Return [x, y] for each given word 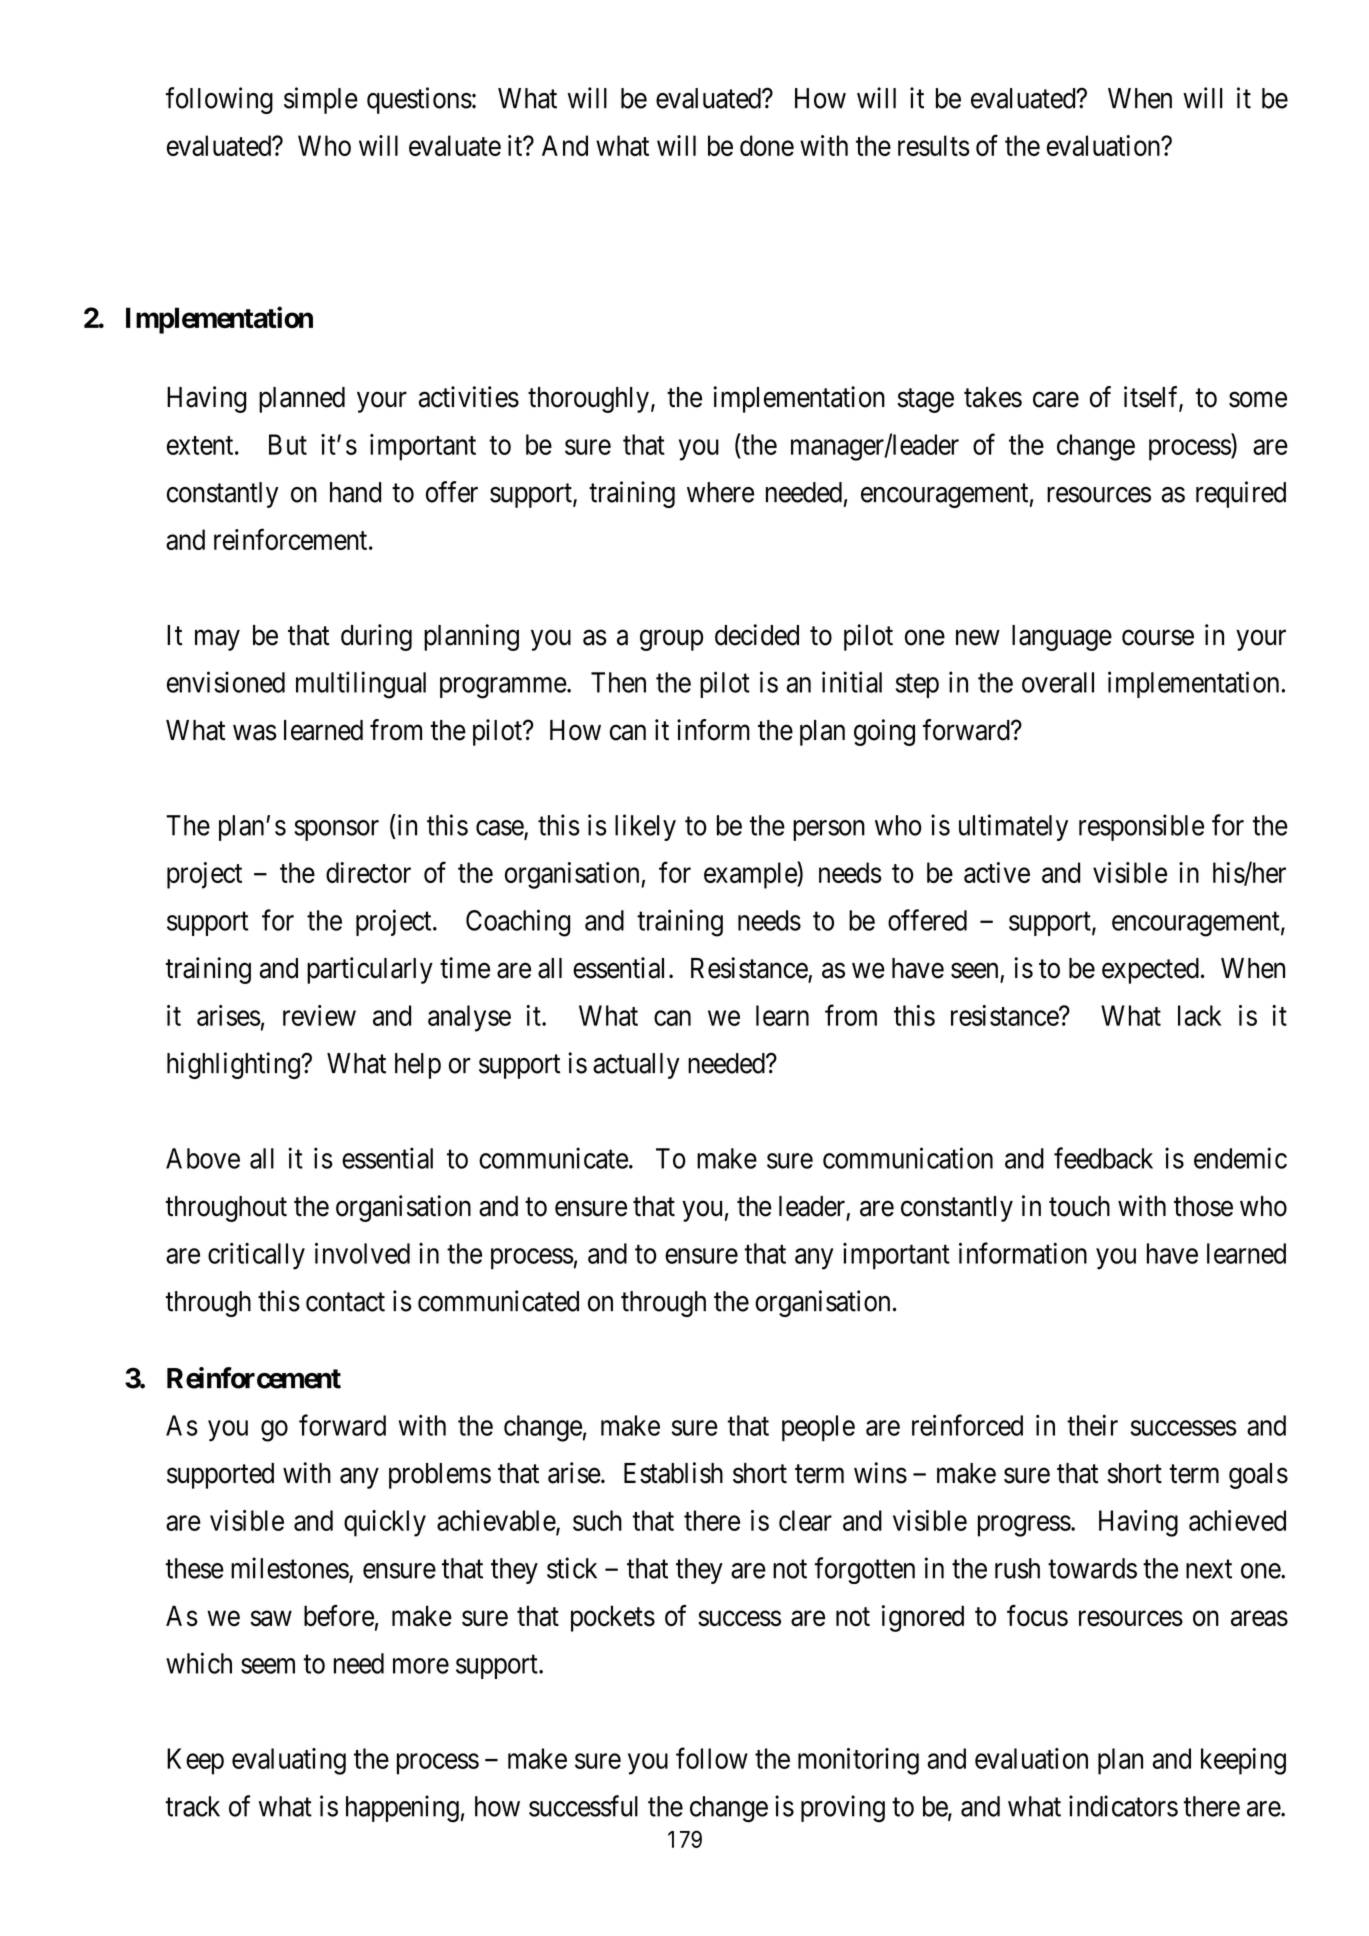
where [720, 492]
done [767, 145]
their [1092, 1425]
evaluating [289, 1761]
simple [321, 100]
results [934, 145]
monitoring [858, 1761]
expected [1150, 971]
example [751, 875]
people [818, 1428]
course [1158, 638]
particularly [370, 970]
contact [345, 1302]
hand [355, 492]
